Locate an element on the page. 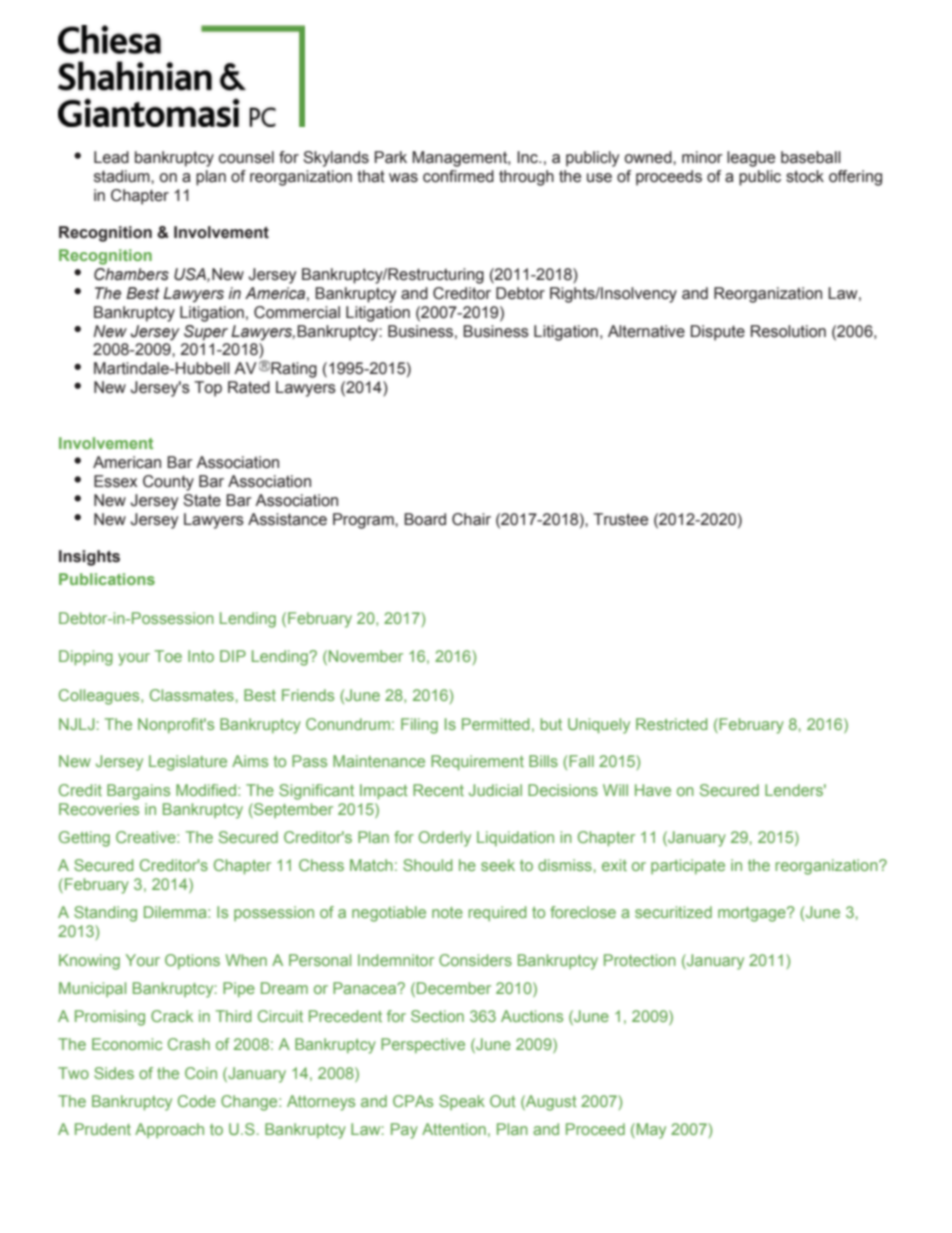  confirmed is located at coordinates (458, 176).
